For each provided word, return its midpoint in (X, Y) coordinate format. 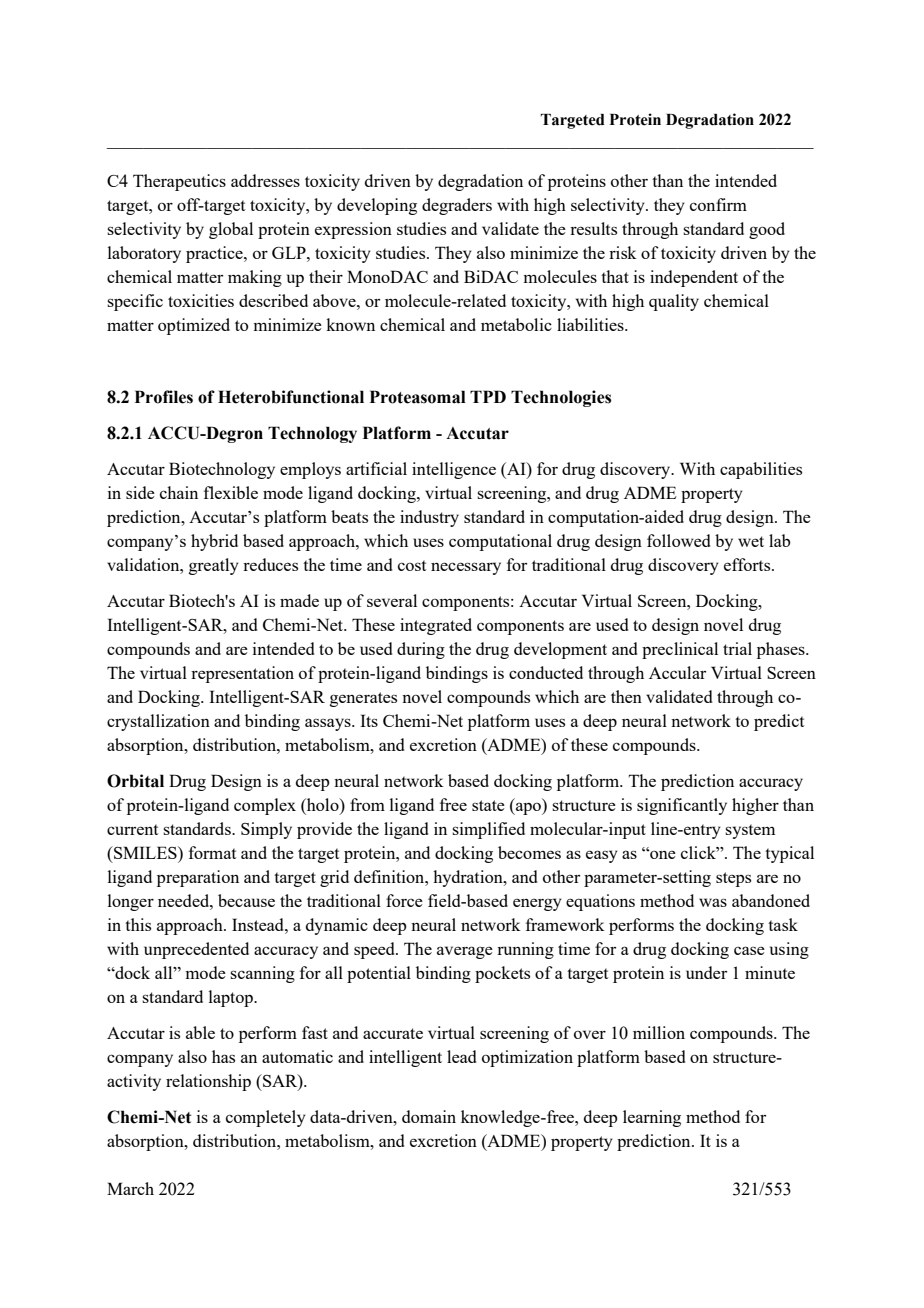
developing (377, 206)
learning (652, 1118)
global (231, 230)
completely (266, 1118)
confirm (718, 204)
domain (429, 1116)
